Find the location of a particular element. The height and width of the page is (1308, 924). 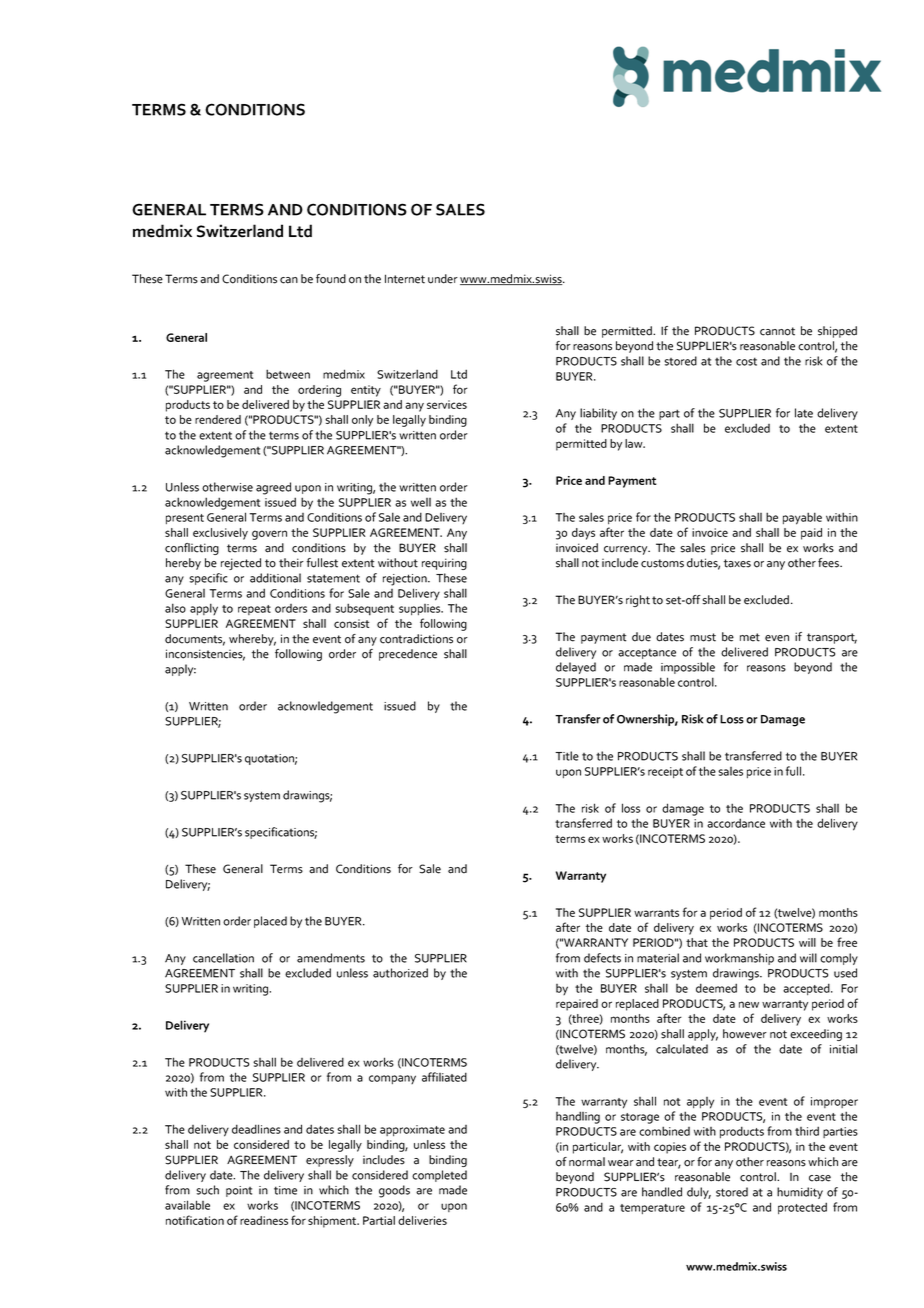

met is located at coordinates (750, 637).
